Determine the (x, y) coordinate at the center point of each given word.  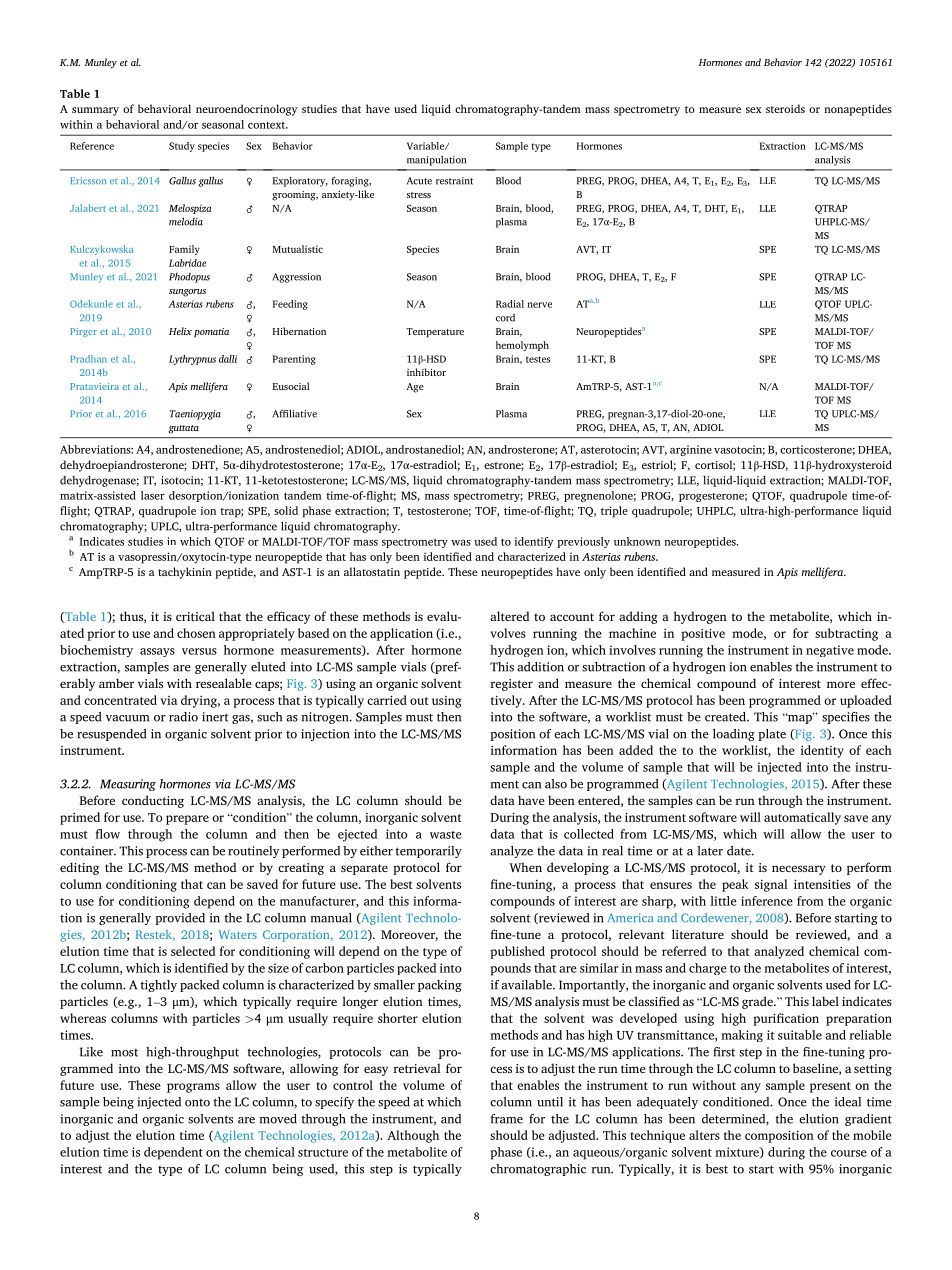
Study (182, 147)
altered (509, 616)
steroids (785, 108)
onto (197, 1103)
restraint (454, 181)
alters (704, 1135)
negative (830, 651)
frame (507, 1119)
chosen (196, 633)
